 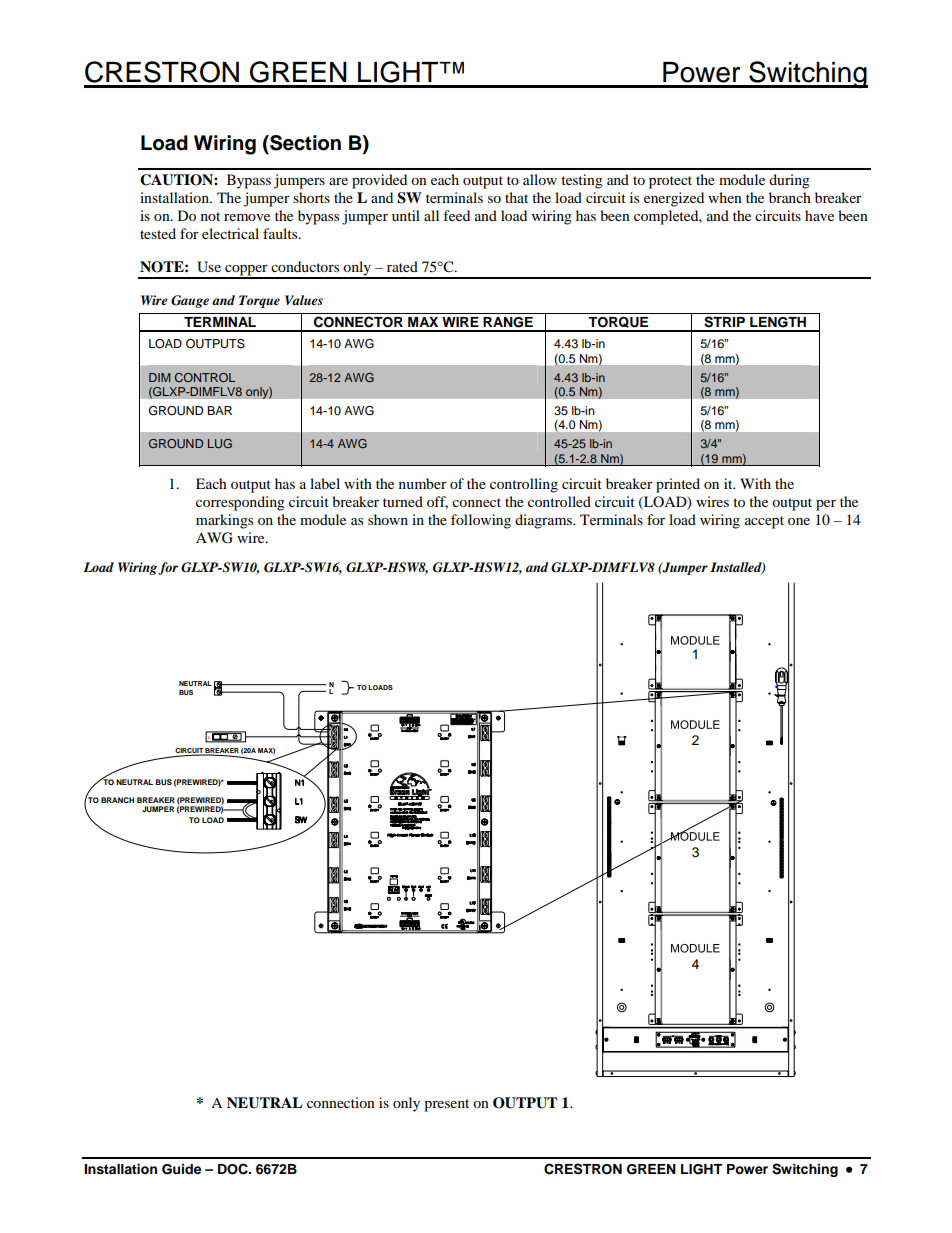 What do you see at coordinates (516, 197) in the screenshot?
I see `that` at bounding box center [516, 197].
